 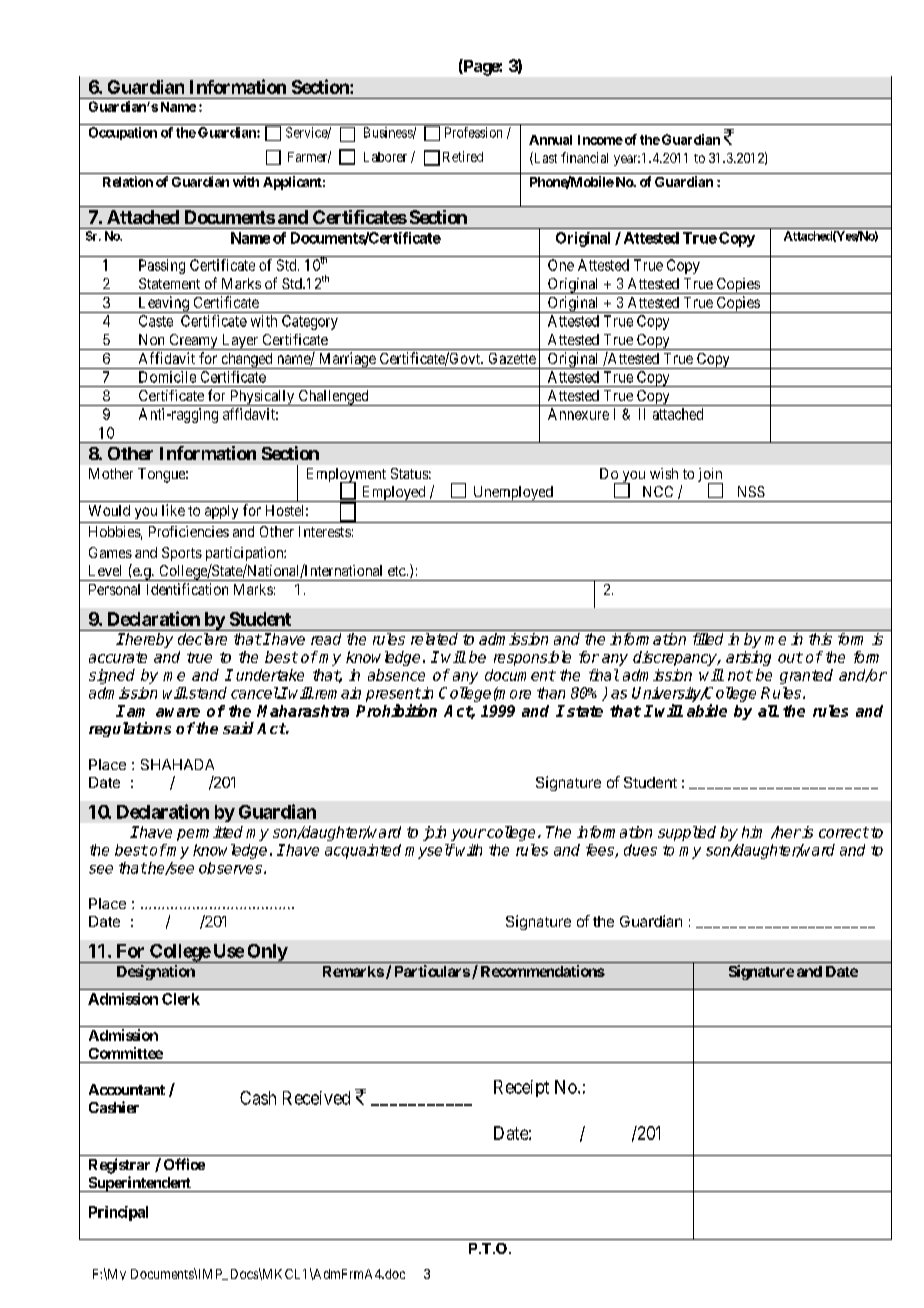 What do you see at coordinates (521, 1088) in the document?
I see `Receipt` at bounding box center [521, 1088].
